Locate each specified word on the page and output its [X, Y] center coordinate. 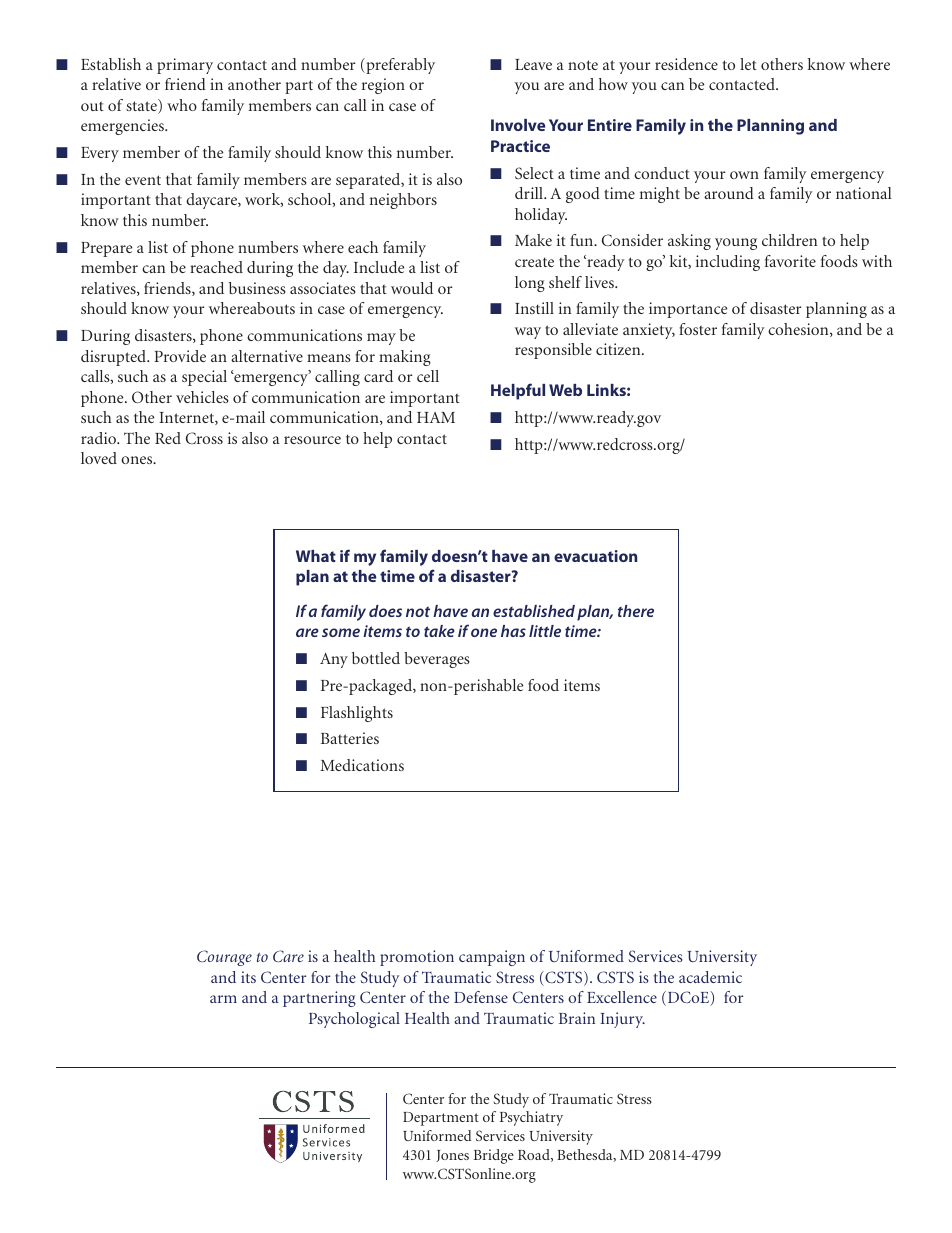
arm [223, 999]
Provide [180, 356]
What [316, 556]
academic [710, 977]
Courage [224, 958]
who [182, 105]
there [636, 611]
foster [698, 329]
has [513, 631]
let [748, 64]
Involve [518, 125]
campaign [492, 958]
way [528, 333]
